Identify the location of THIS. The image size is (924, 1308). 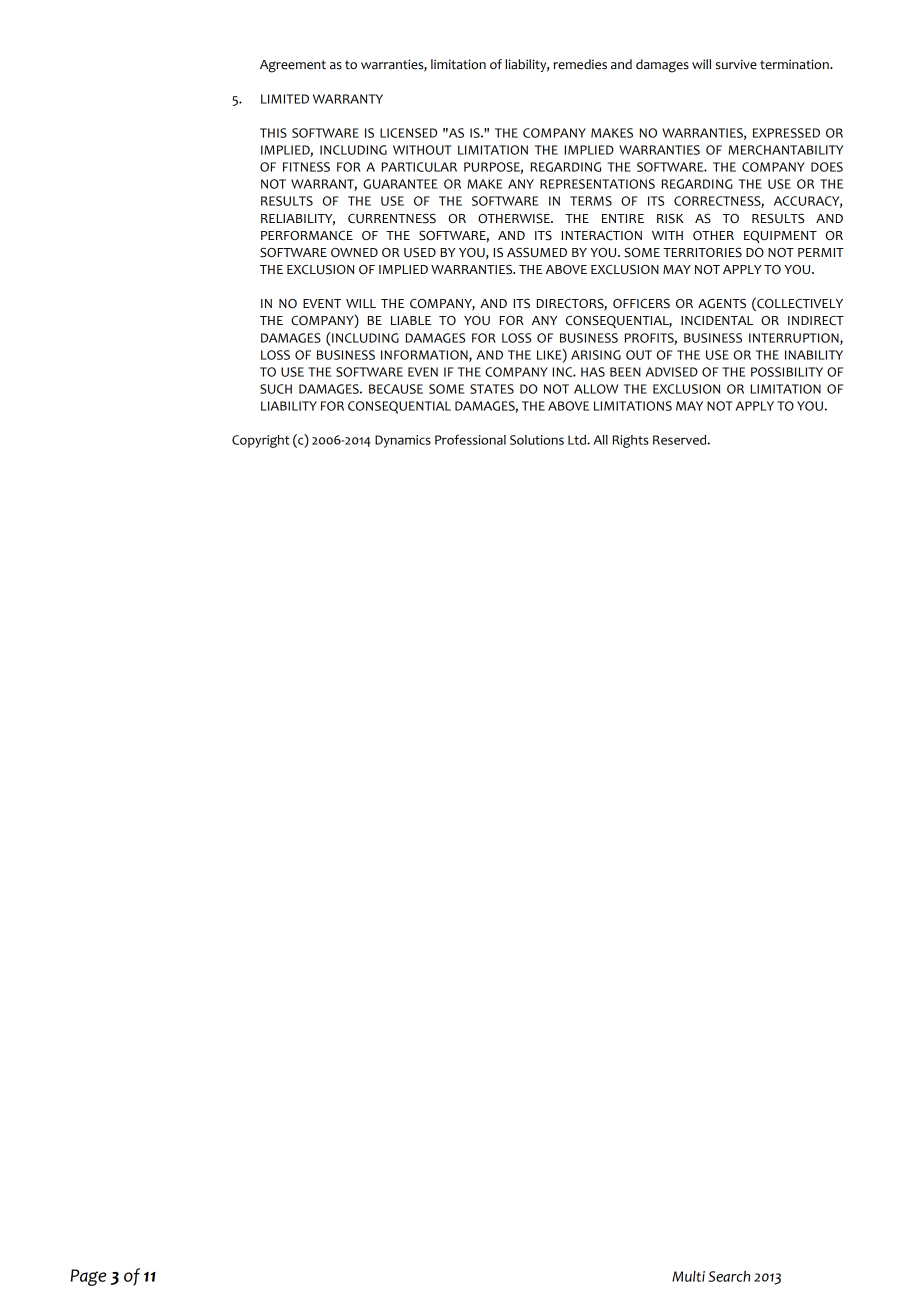
(273, 133).
